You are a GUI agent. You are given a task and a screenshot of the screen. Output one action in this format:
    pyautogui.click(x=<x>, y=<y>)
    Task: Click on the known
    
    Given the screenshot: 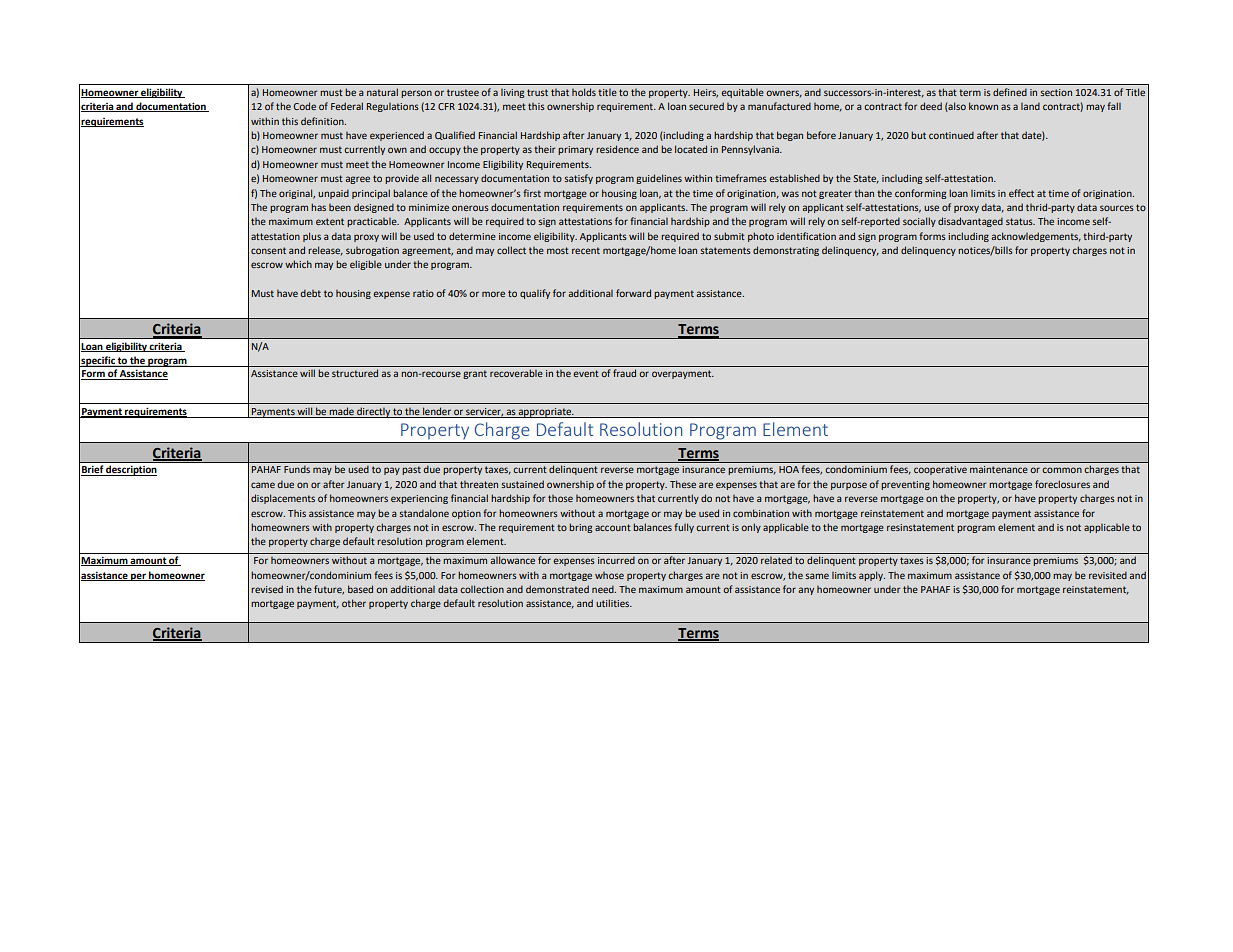 What is the action you would take?
    pyautogui.click(x=983, y=106)
